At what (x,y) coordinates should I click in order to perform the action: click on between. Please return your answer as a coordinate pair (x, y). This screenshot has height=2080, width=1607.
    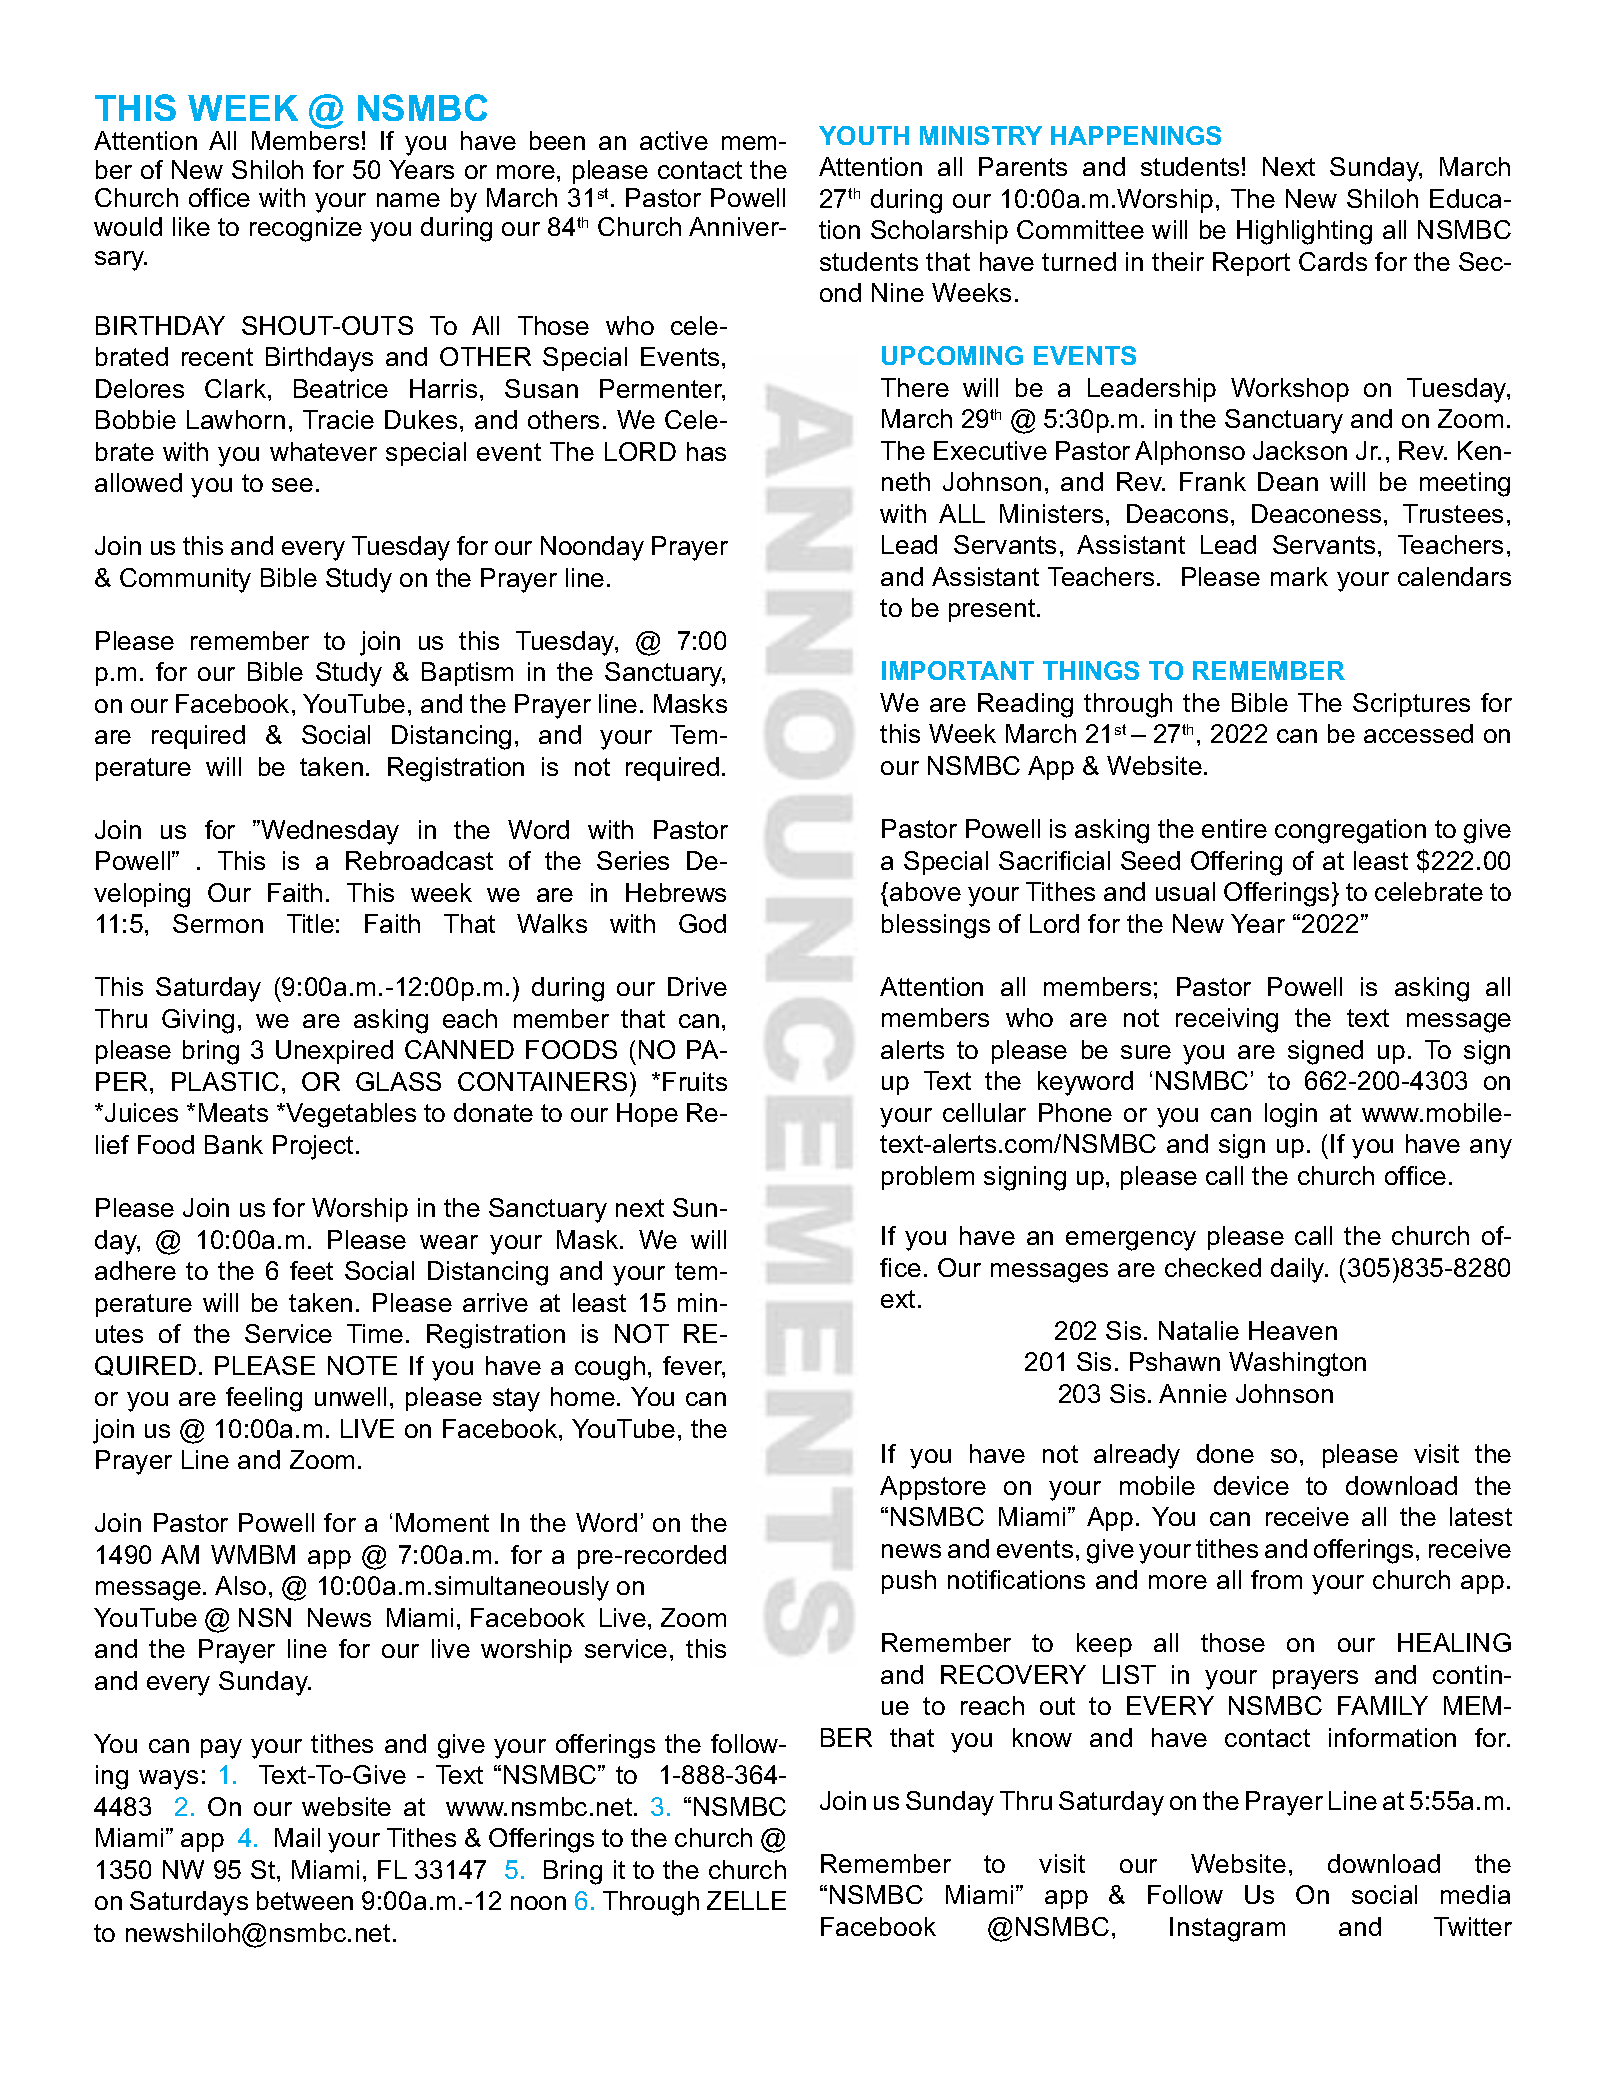
    Looking at the image, I should click on (305, 1900).
